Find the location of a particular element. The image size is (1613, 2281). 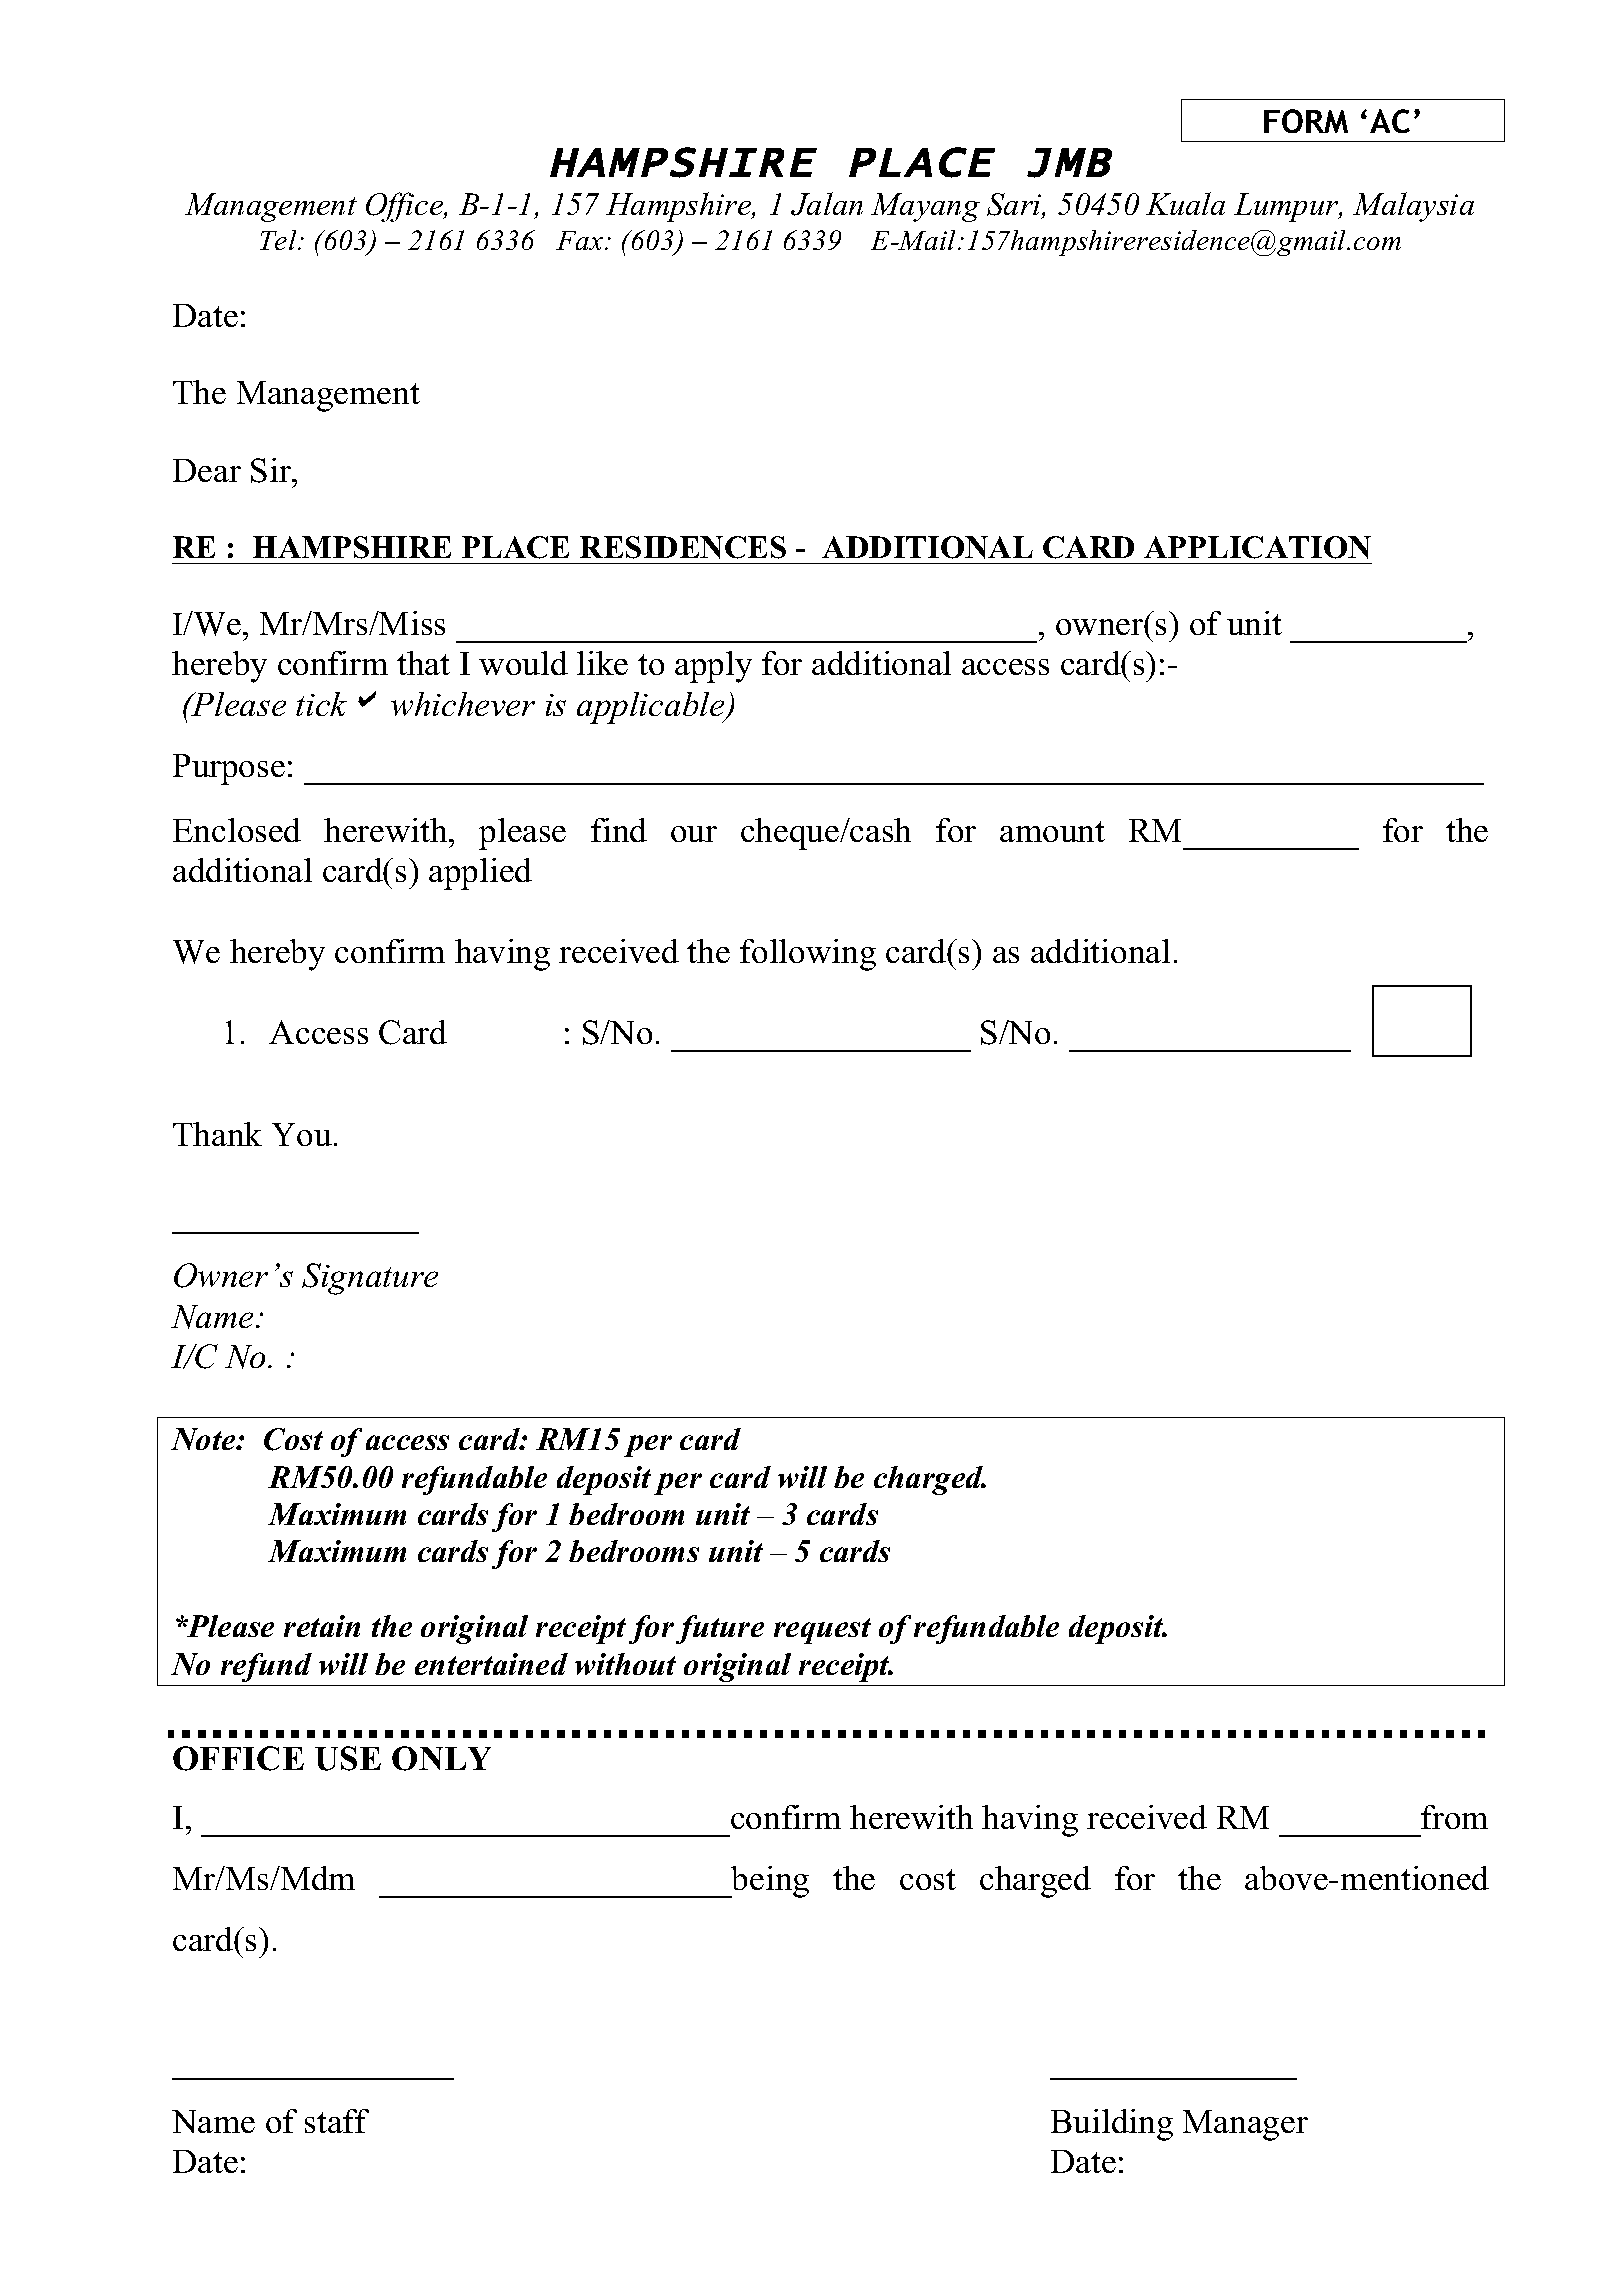

following is located at coordinates (808, 955).
